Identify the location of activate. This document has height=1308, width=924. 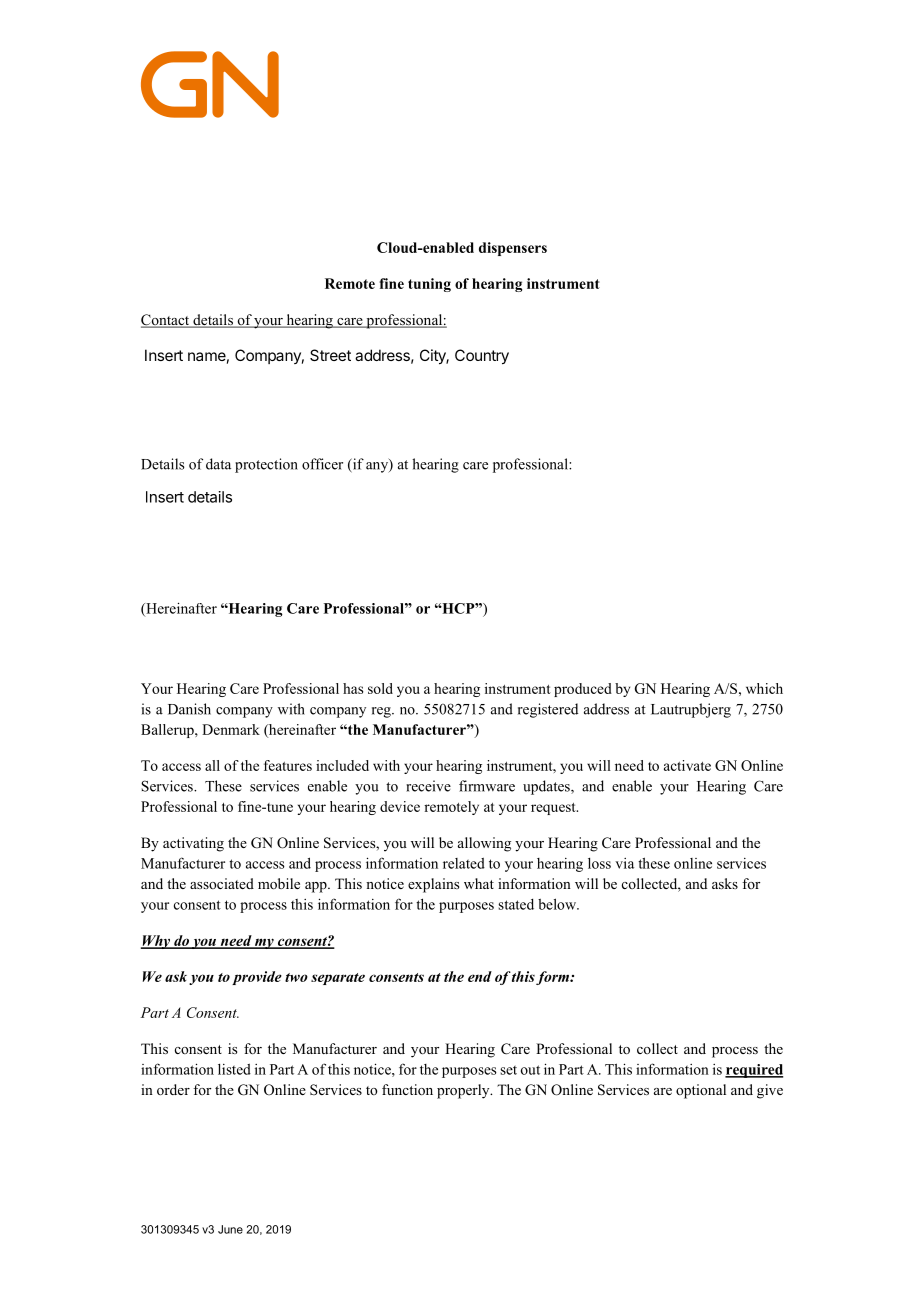
(687, 765).
